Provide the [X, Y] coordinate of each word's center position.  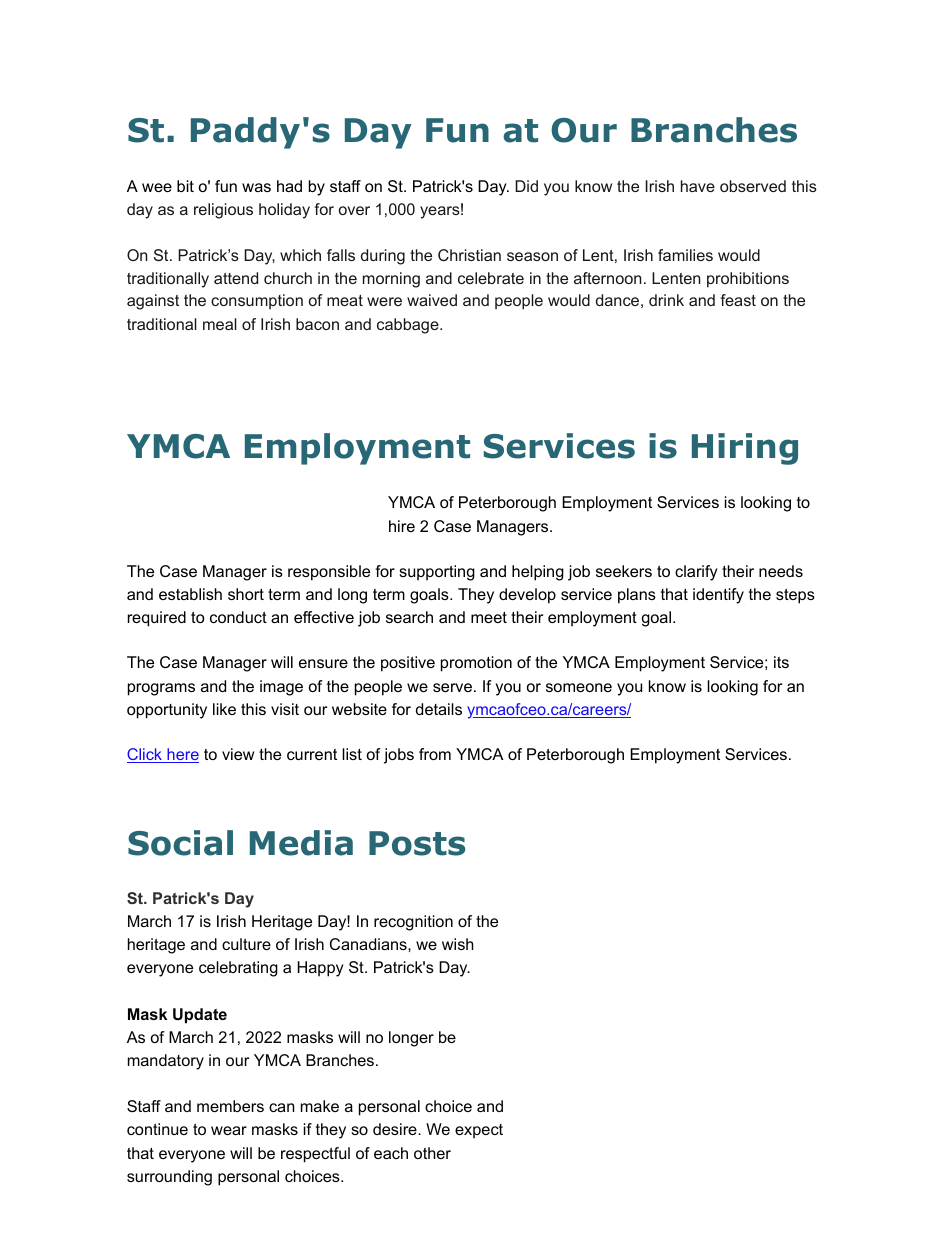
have [698, 186]
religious [223, 211]
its [781, 662]
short [246, 594]
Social [180, 843]
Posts [417, 843]
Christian [469, 255]
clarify [696, 573]
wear [229, 1130]
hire [402, 526]
